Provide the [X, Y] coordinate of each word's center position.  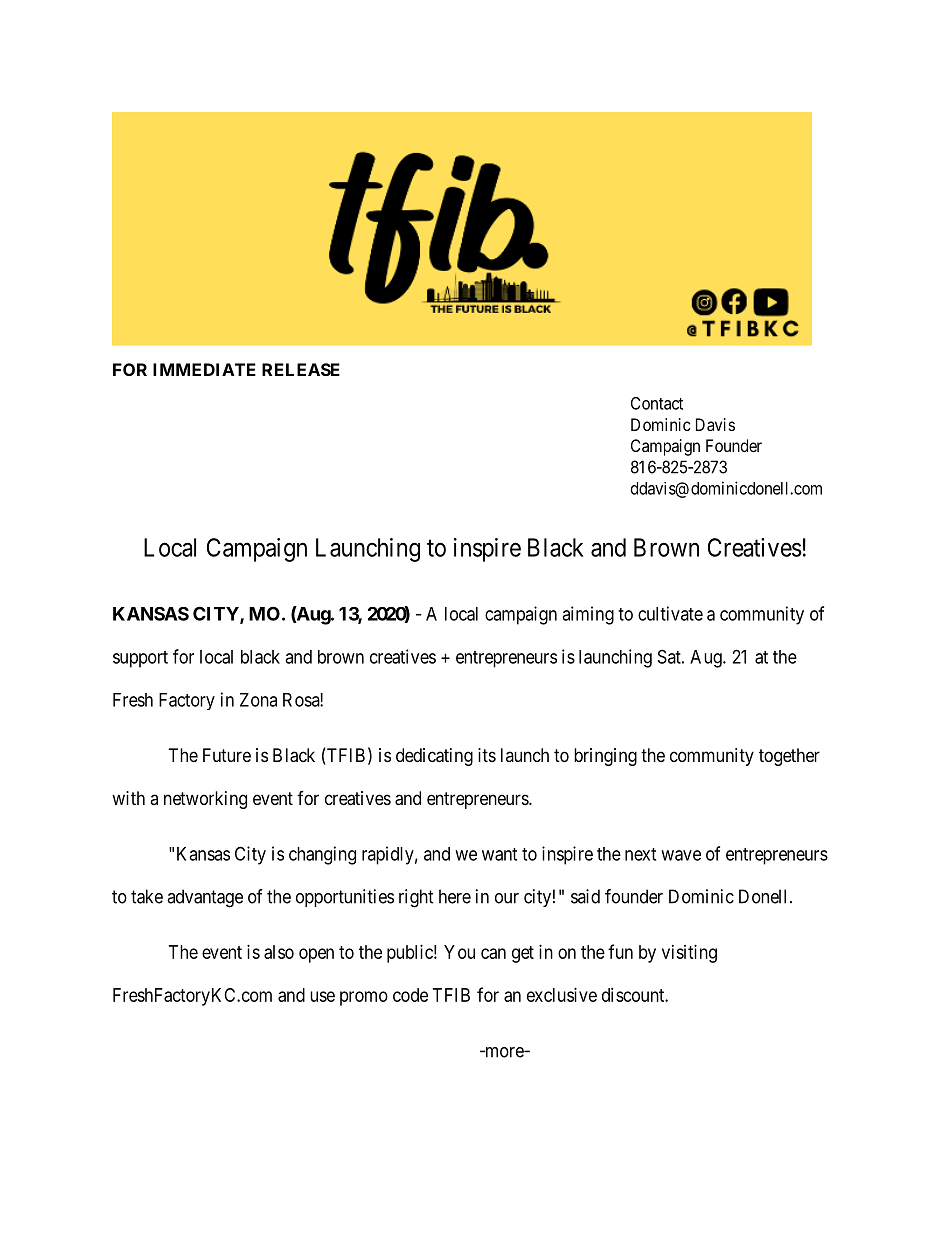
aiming [588, 615]
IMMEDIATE [204, 369]
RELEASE [301, 369]
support [140, 659]
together [789, 757]
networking [205, 800]
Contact [657, 403]
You [459, 952]
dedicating [434, 757]
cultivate [670, 613]
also [279, 952]
